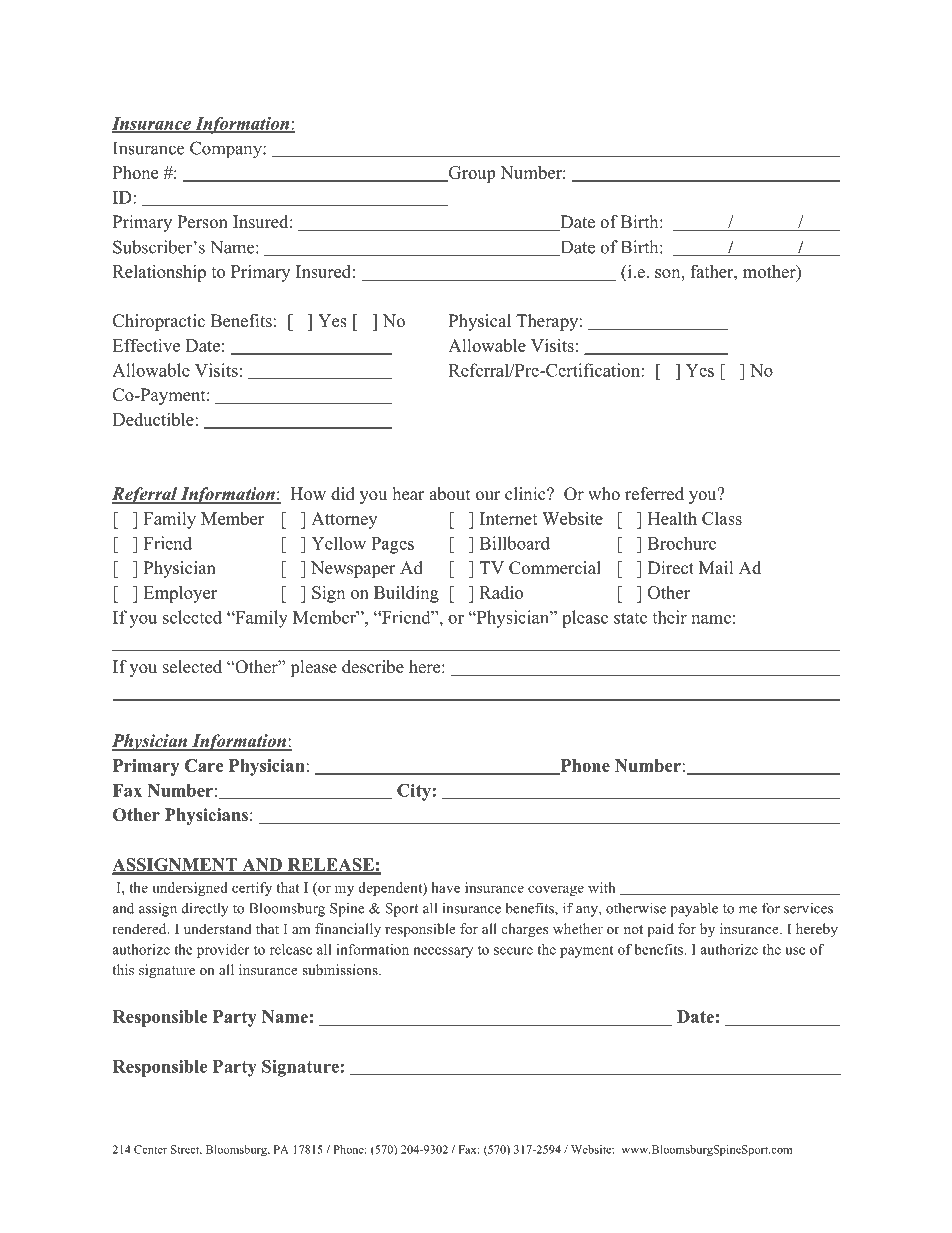 The height and width of the screenshot is (1233, 952). Describe the element at coordinates (180, 594) in the screenshot. I see `Employer` at that location.
